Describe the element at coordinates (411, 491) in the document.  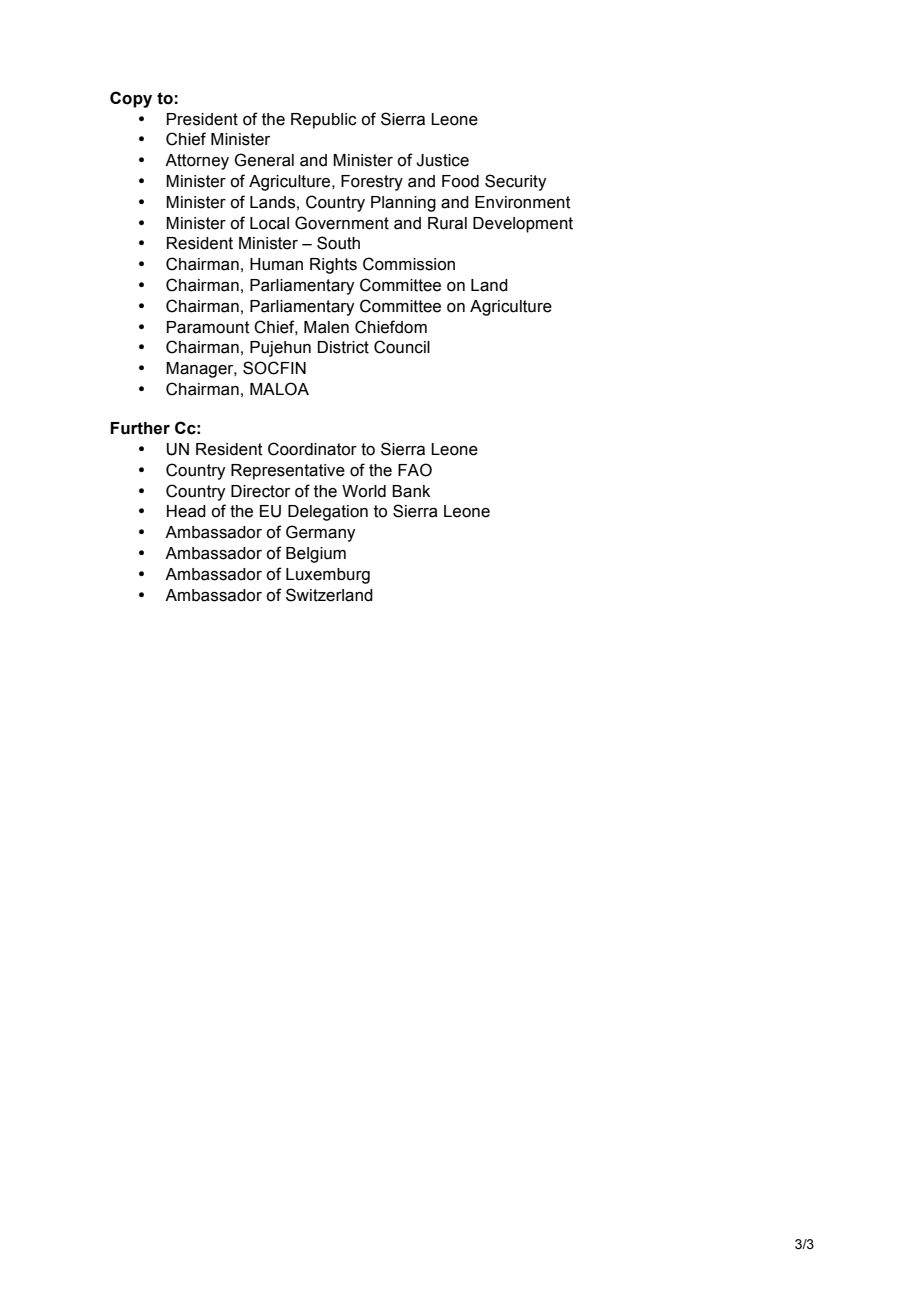
I see `Bank` at that location.
